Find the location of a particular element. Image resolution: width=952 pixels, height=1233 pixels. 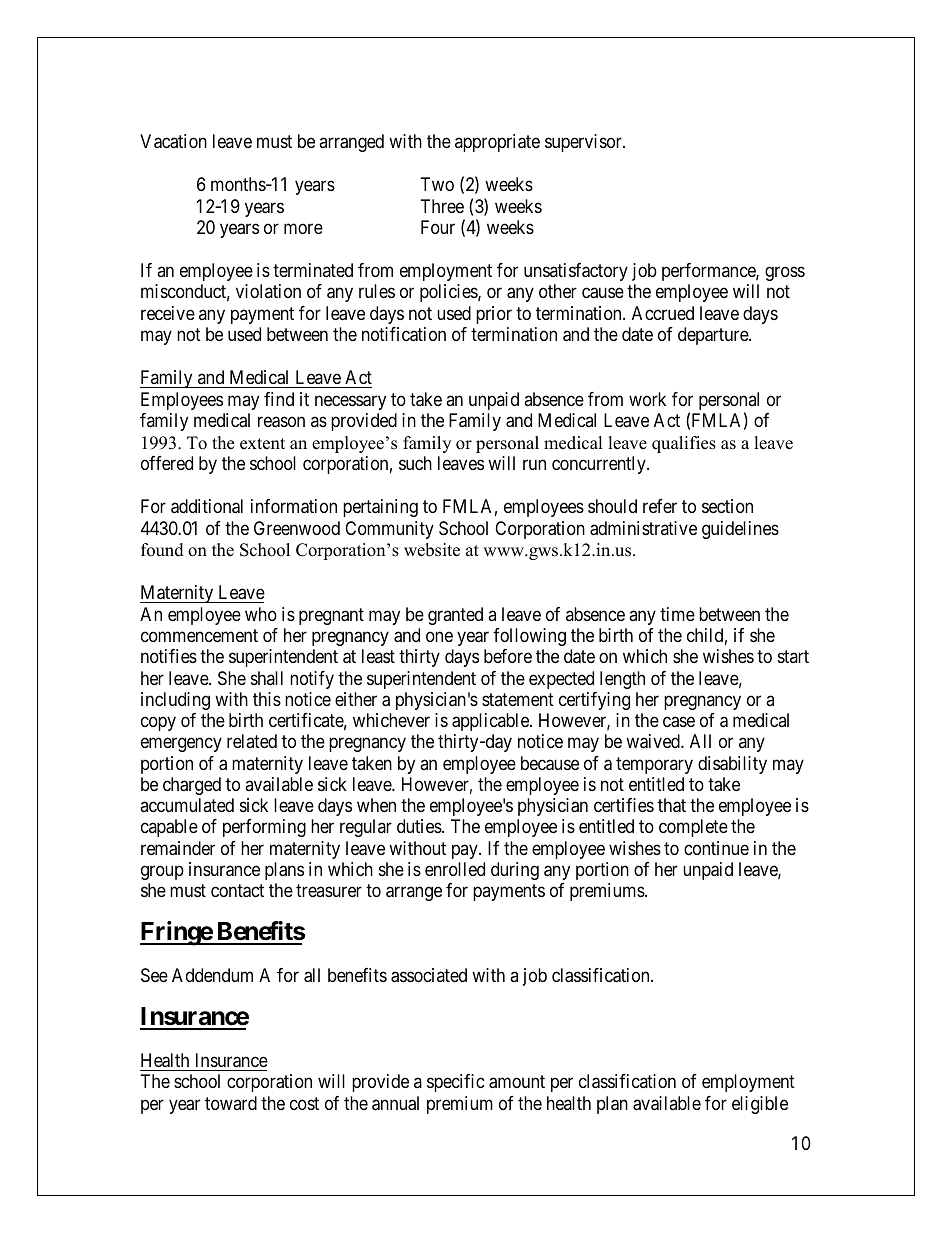

section is located at coordinates (727, 506).
